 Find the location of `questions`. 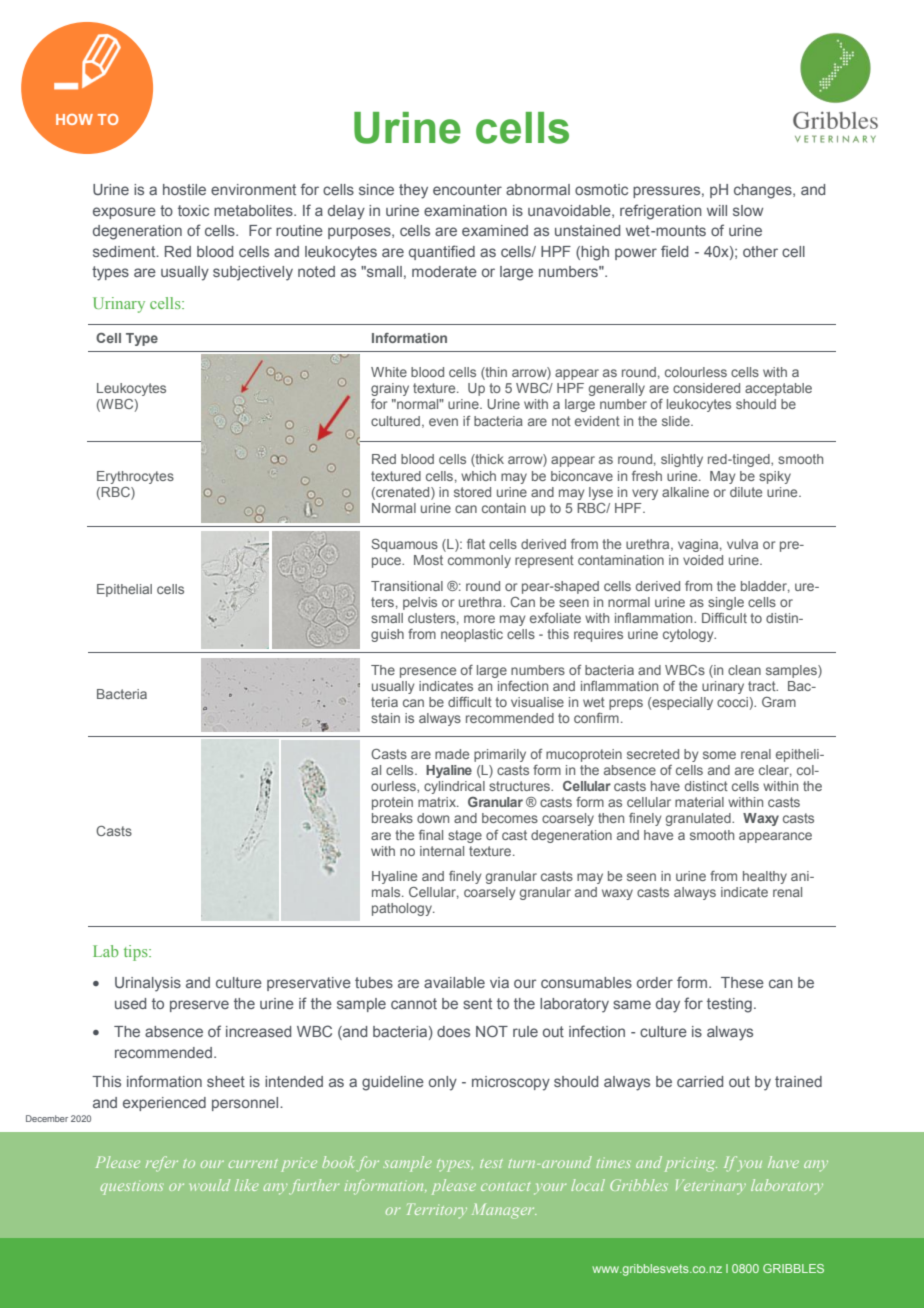

questions is located at coordinates (132, 1187).
